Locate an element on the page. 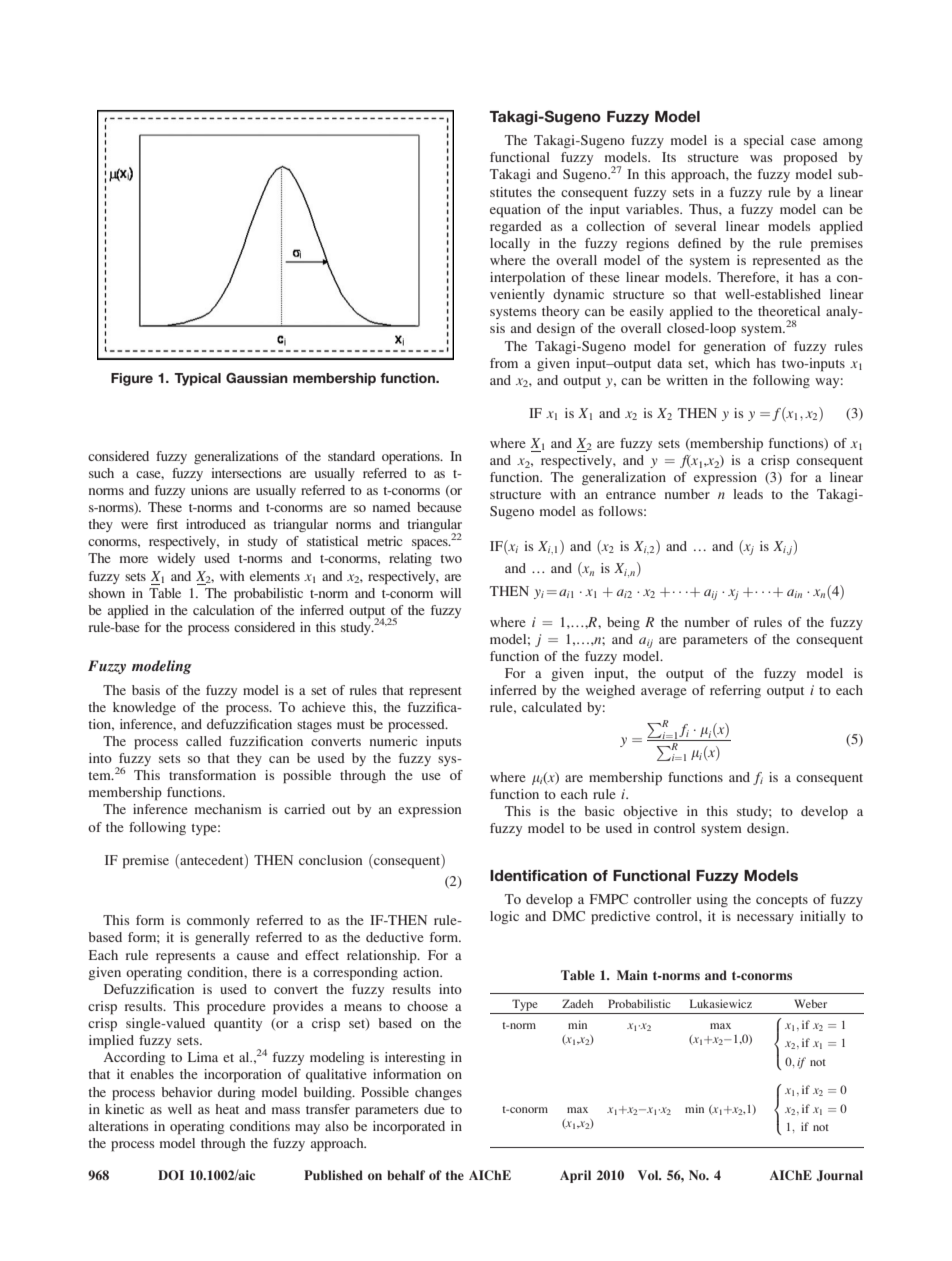 The image size is (952, 1261). was is located at coordinates (761, 158).
